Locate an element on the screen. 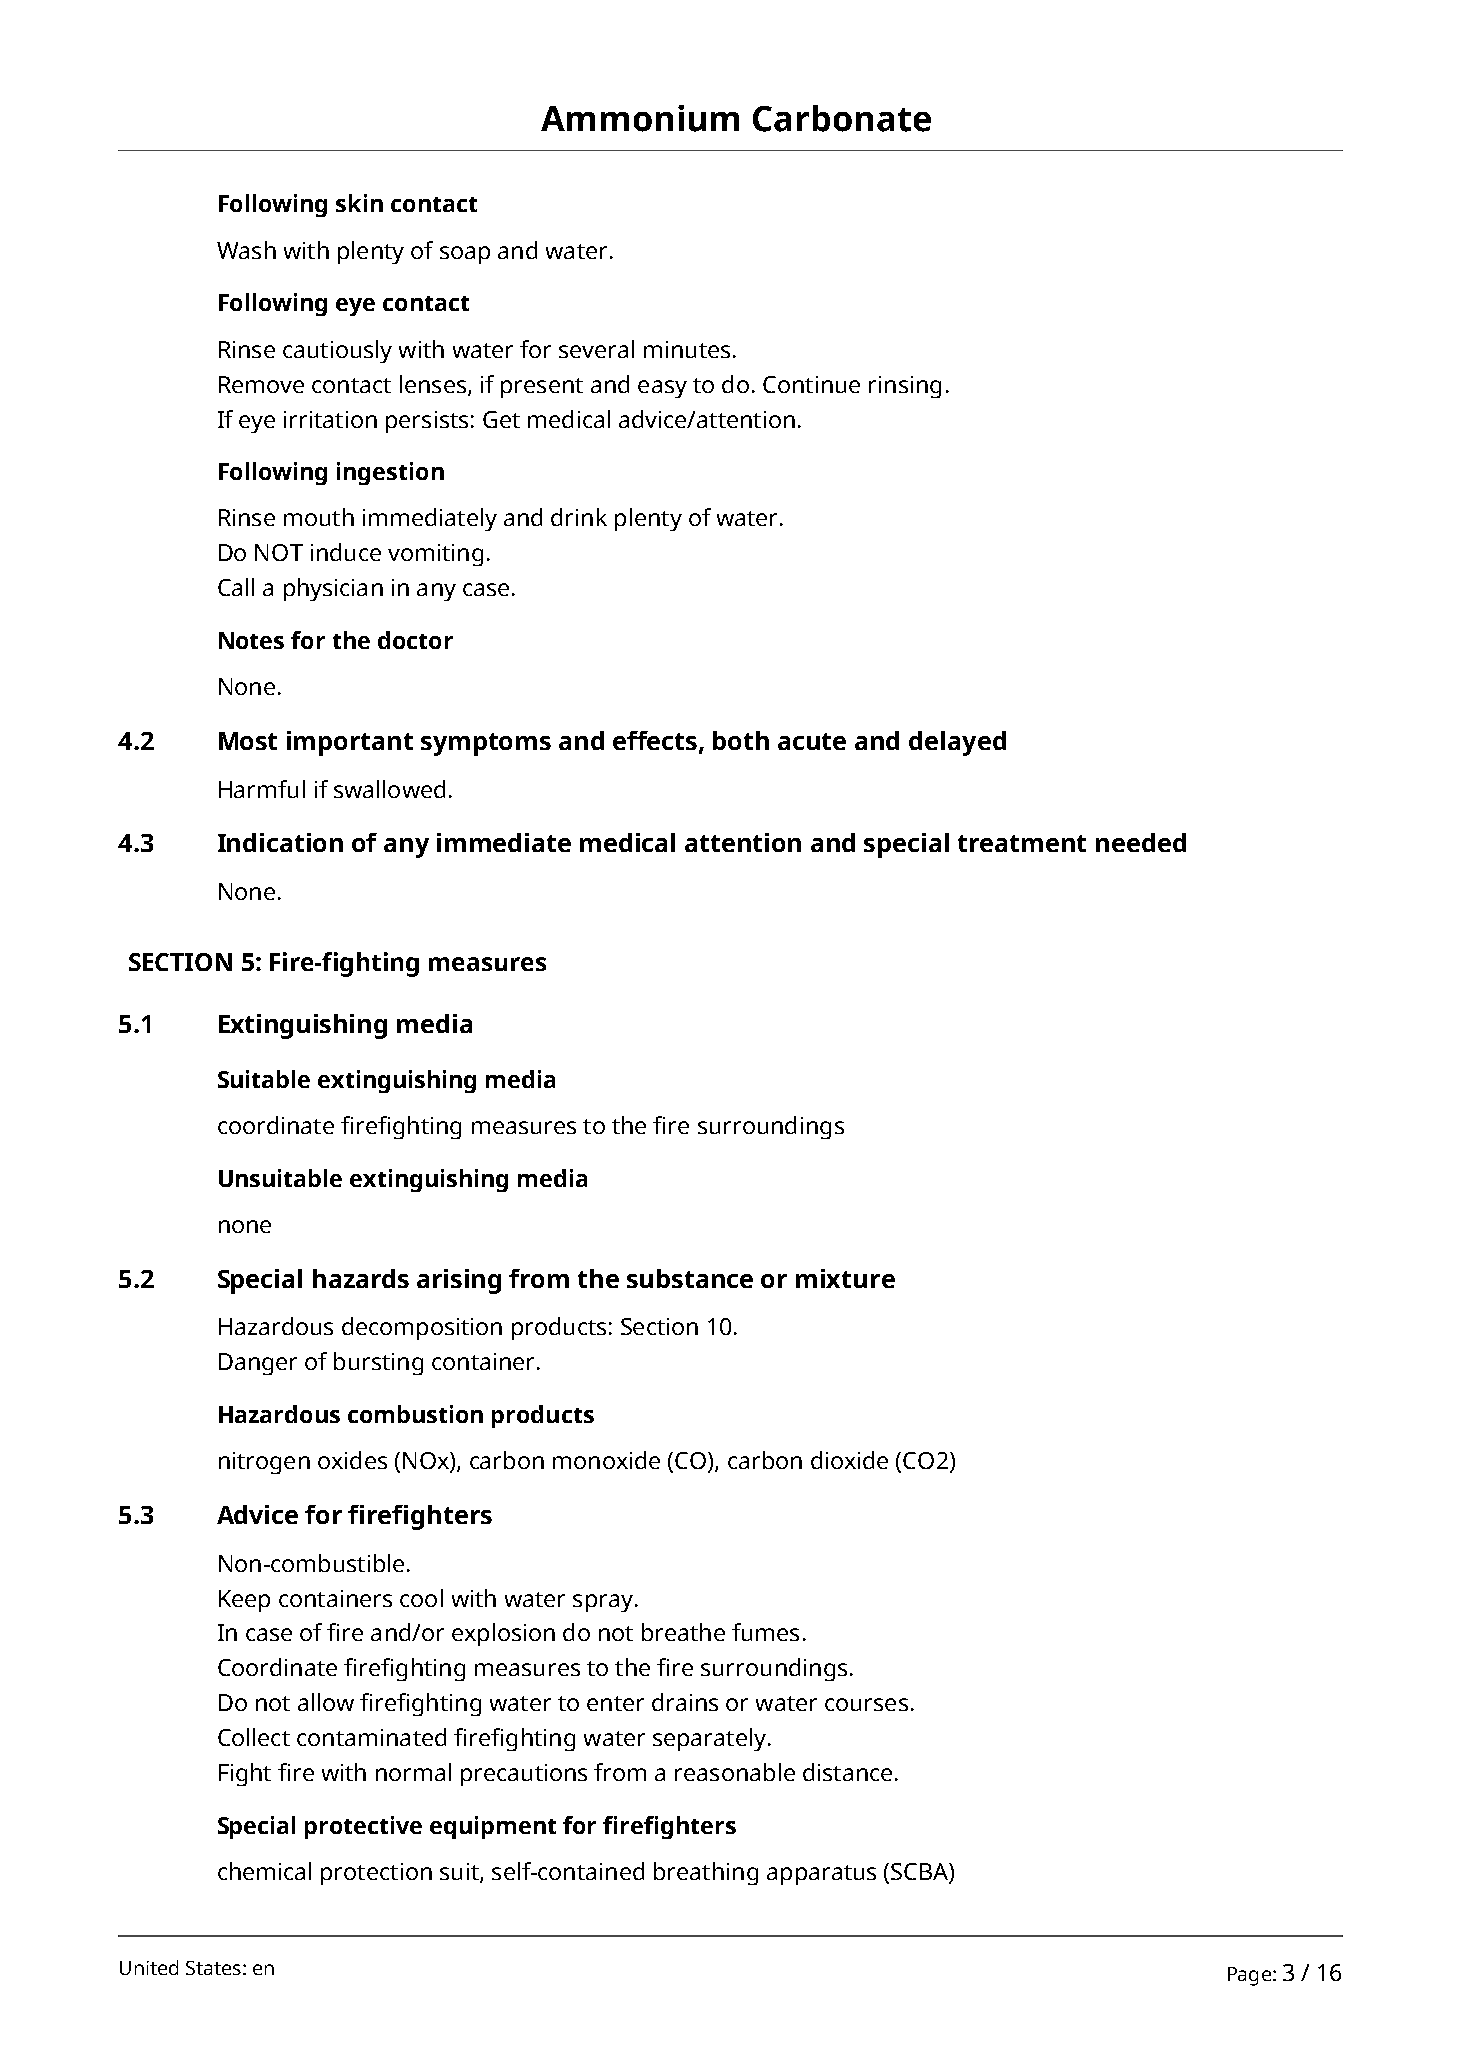 This screenshot has width=1461, height=2067. Page is located at coordinates (1249, 1976).
